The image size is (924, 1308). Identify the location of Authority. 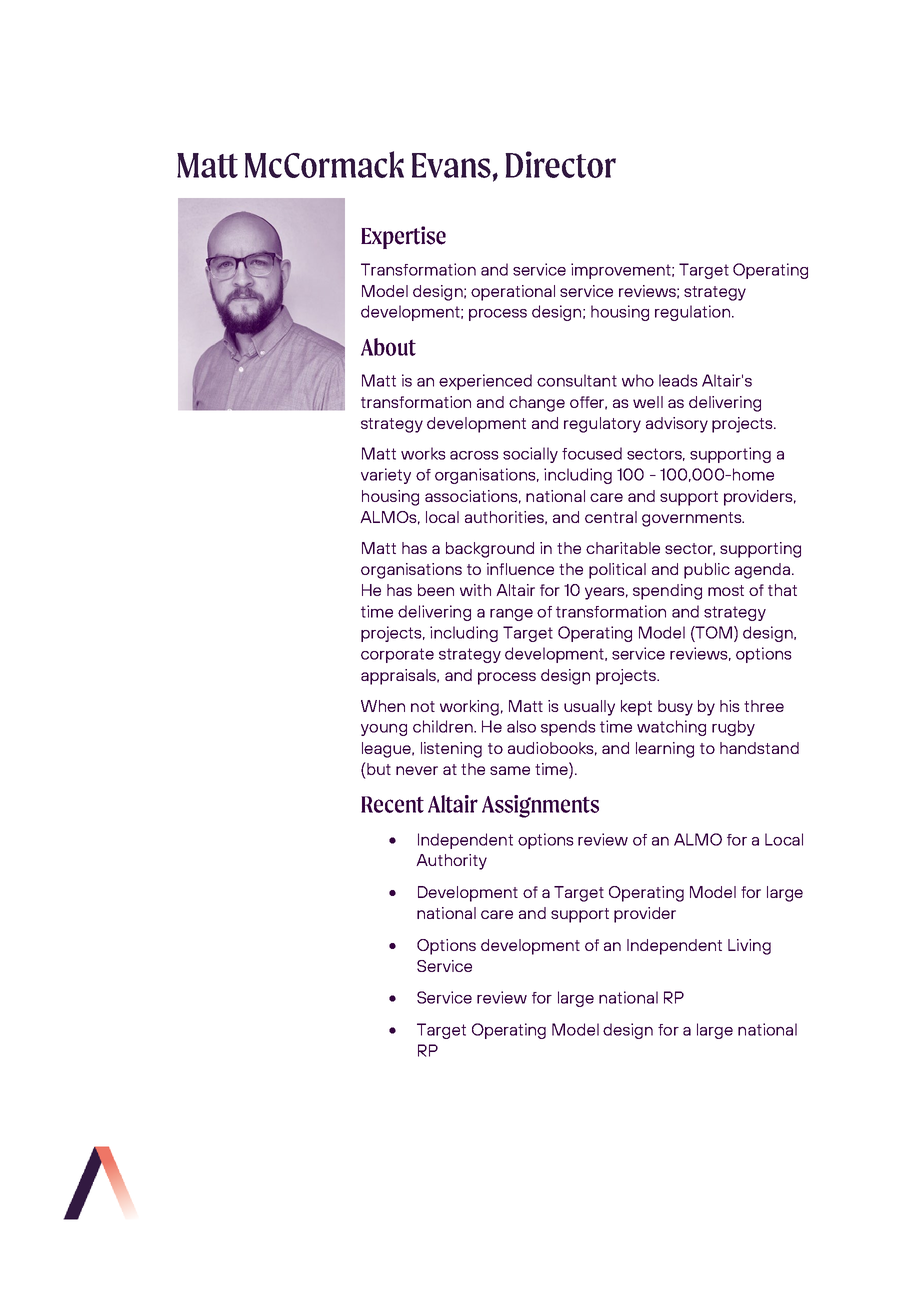
(451, 862).
